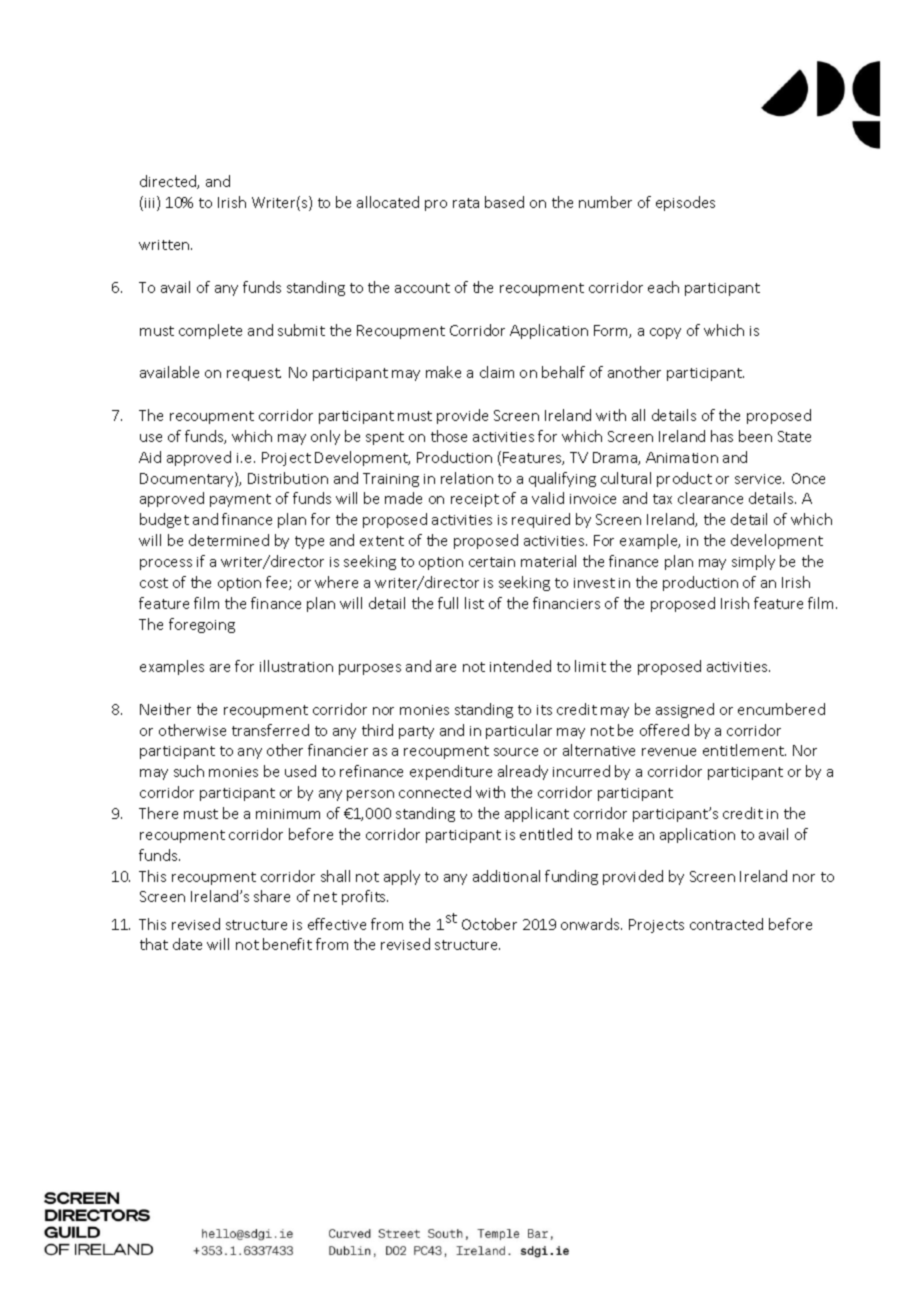 The width and height of the screenshot is (924, 1308). I want to click on contracted, so click(726, 924).
